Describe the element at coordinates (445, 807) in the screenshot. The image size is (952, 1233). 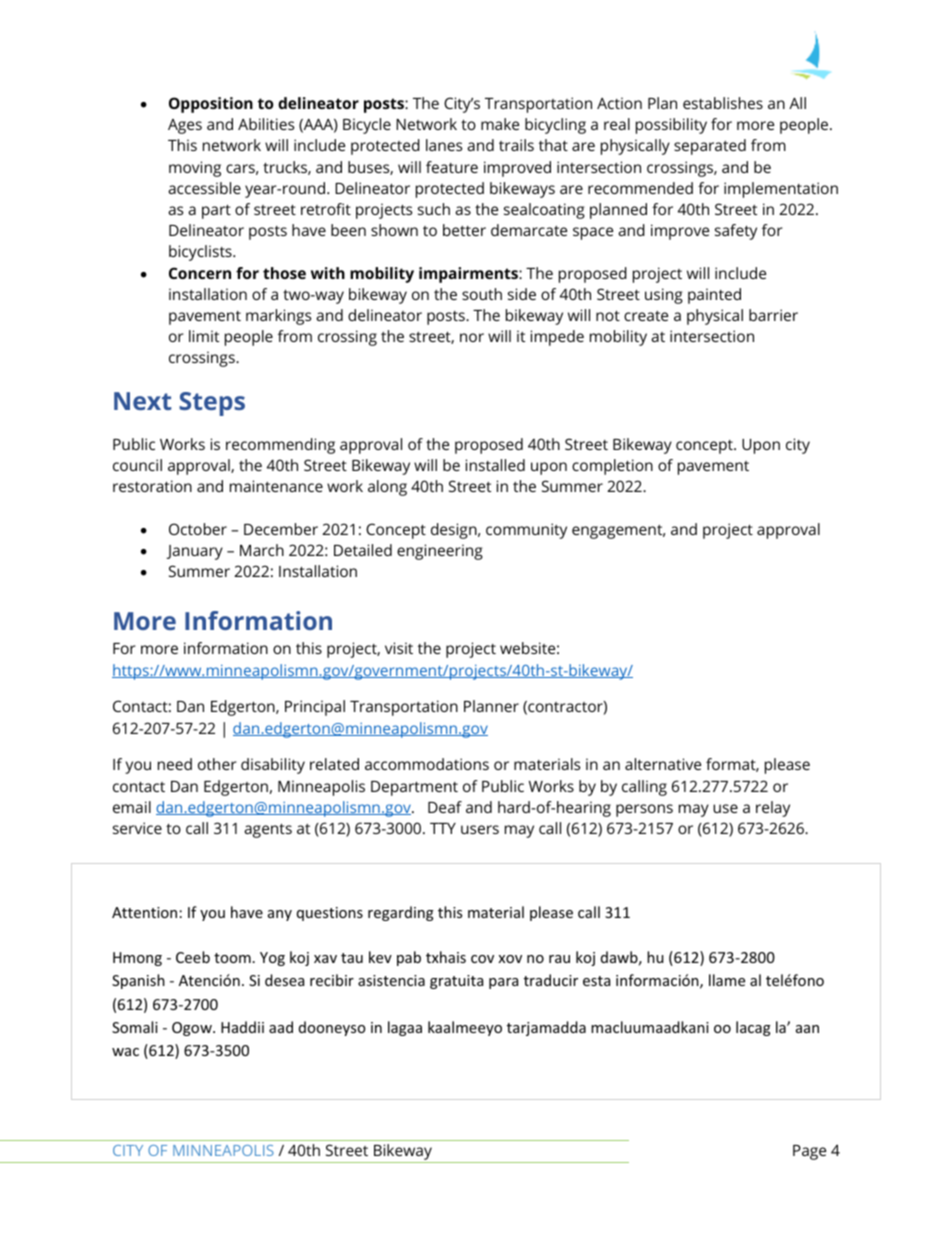
I see `Deaf` at that location.
